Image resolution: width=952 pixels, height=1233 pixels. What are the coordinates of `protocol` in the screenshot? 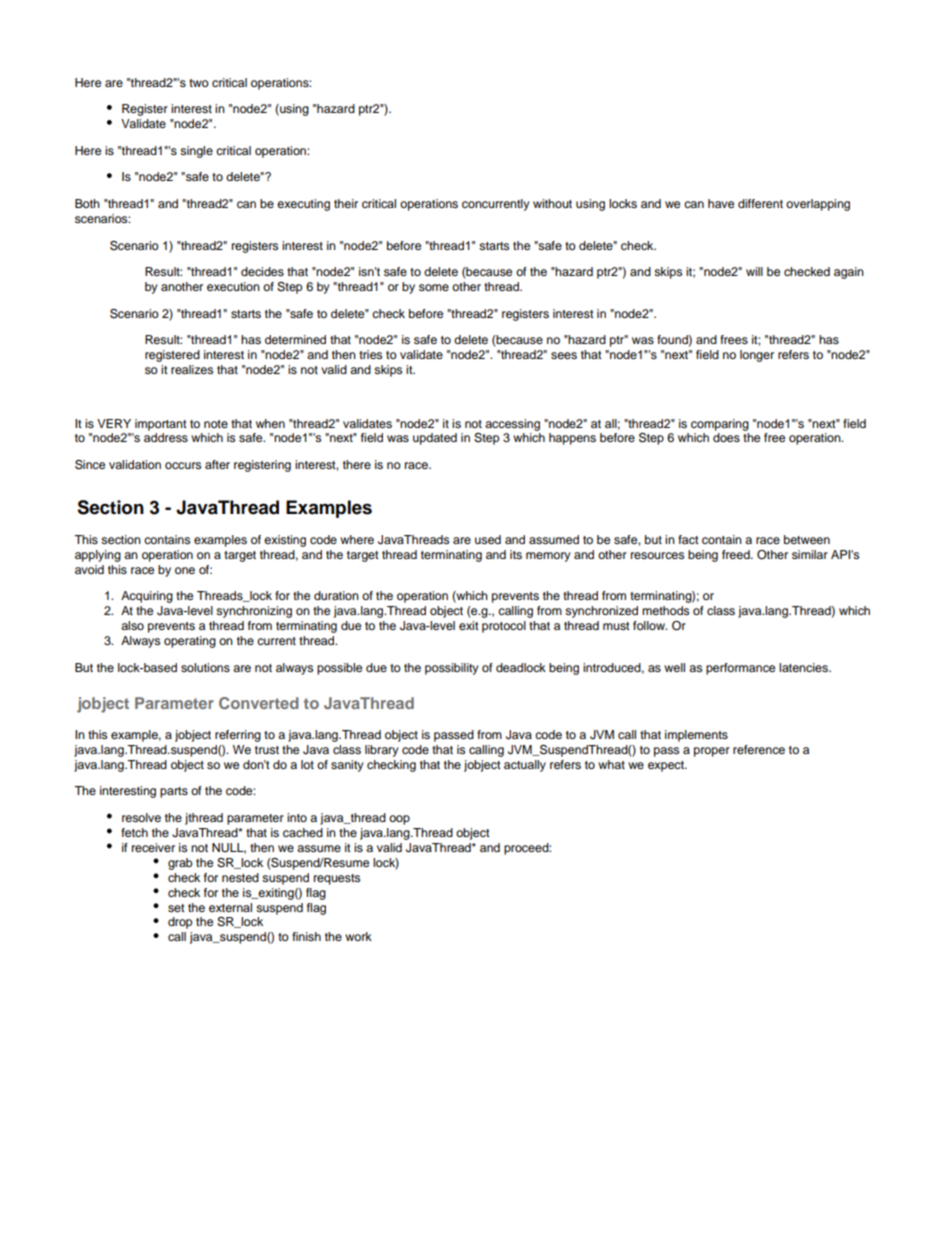 It's located at (504, 627).
